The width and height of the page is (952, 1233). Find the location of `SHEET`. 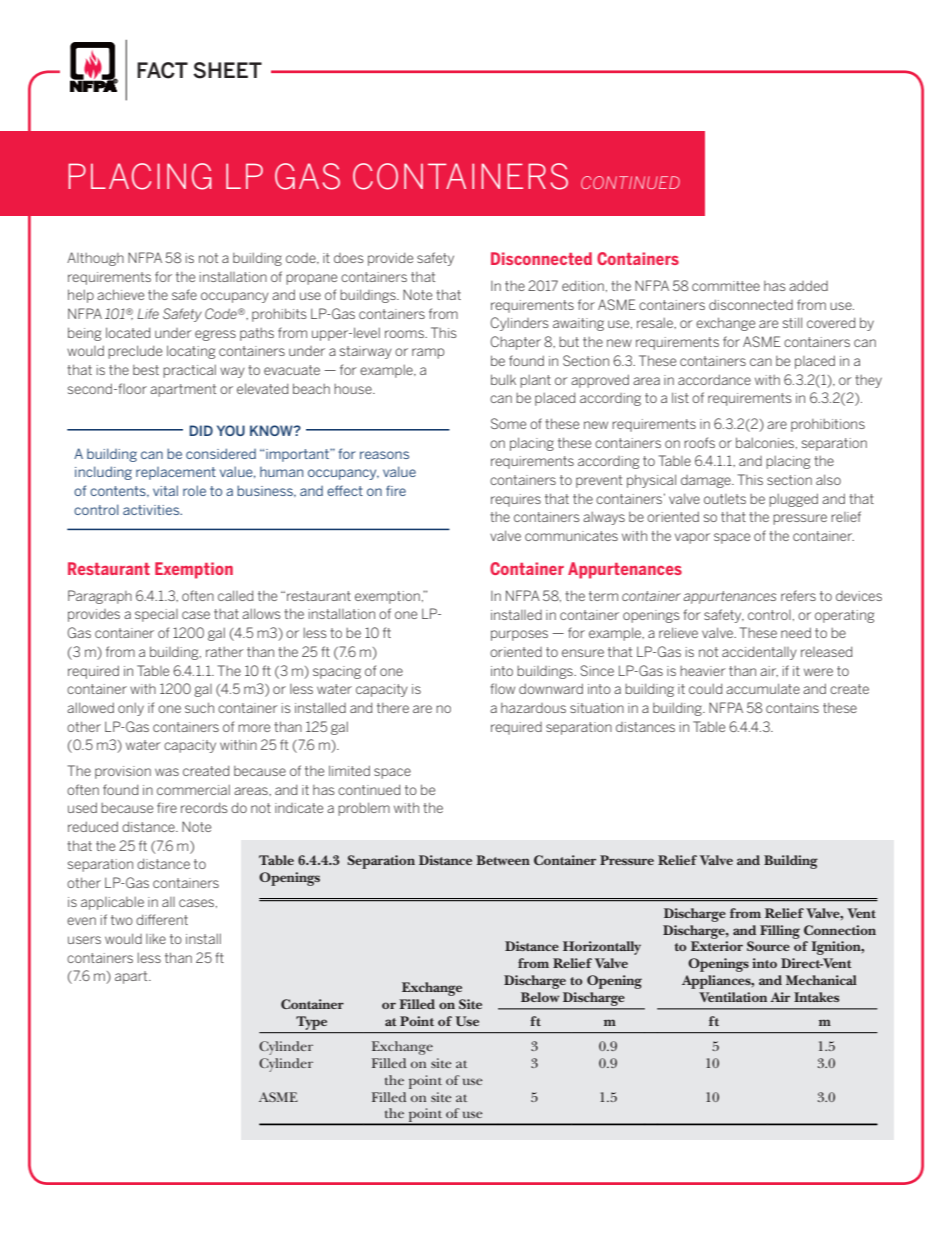

SHEET is located at coordinates (227, 70).
